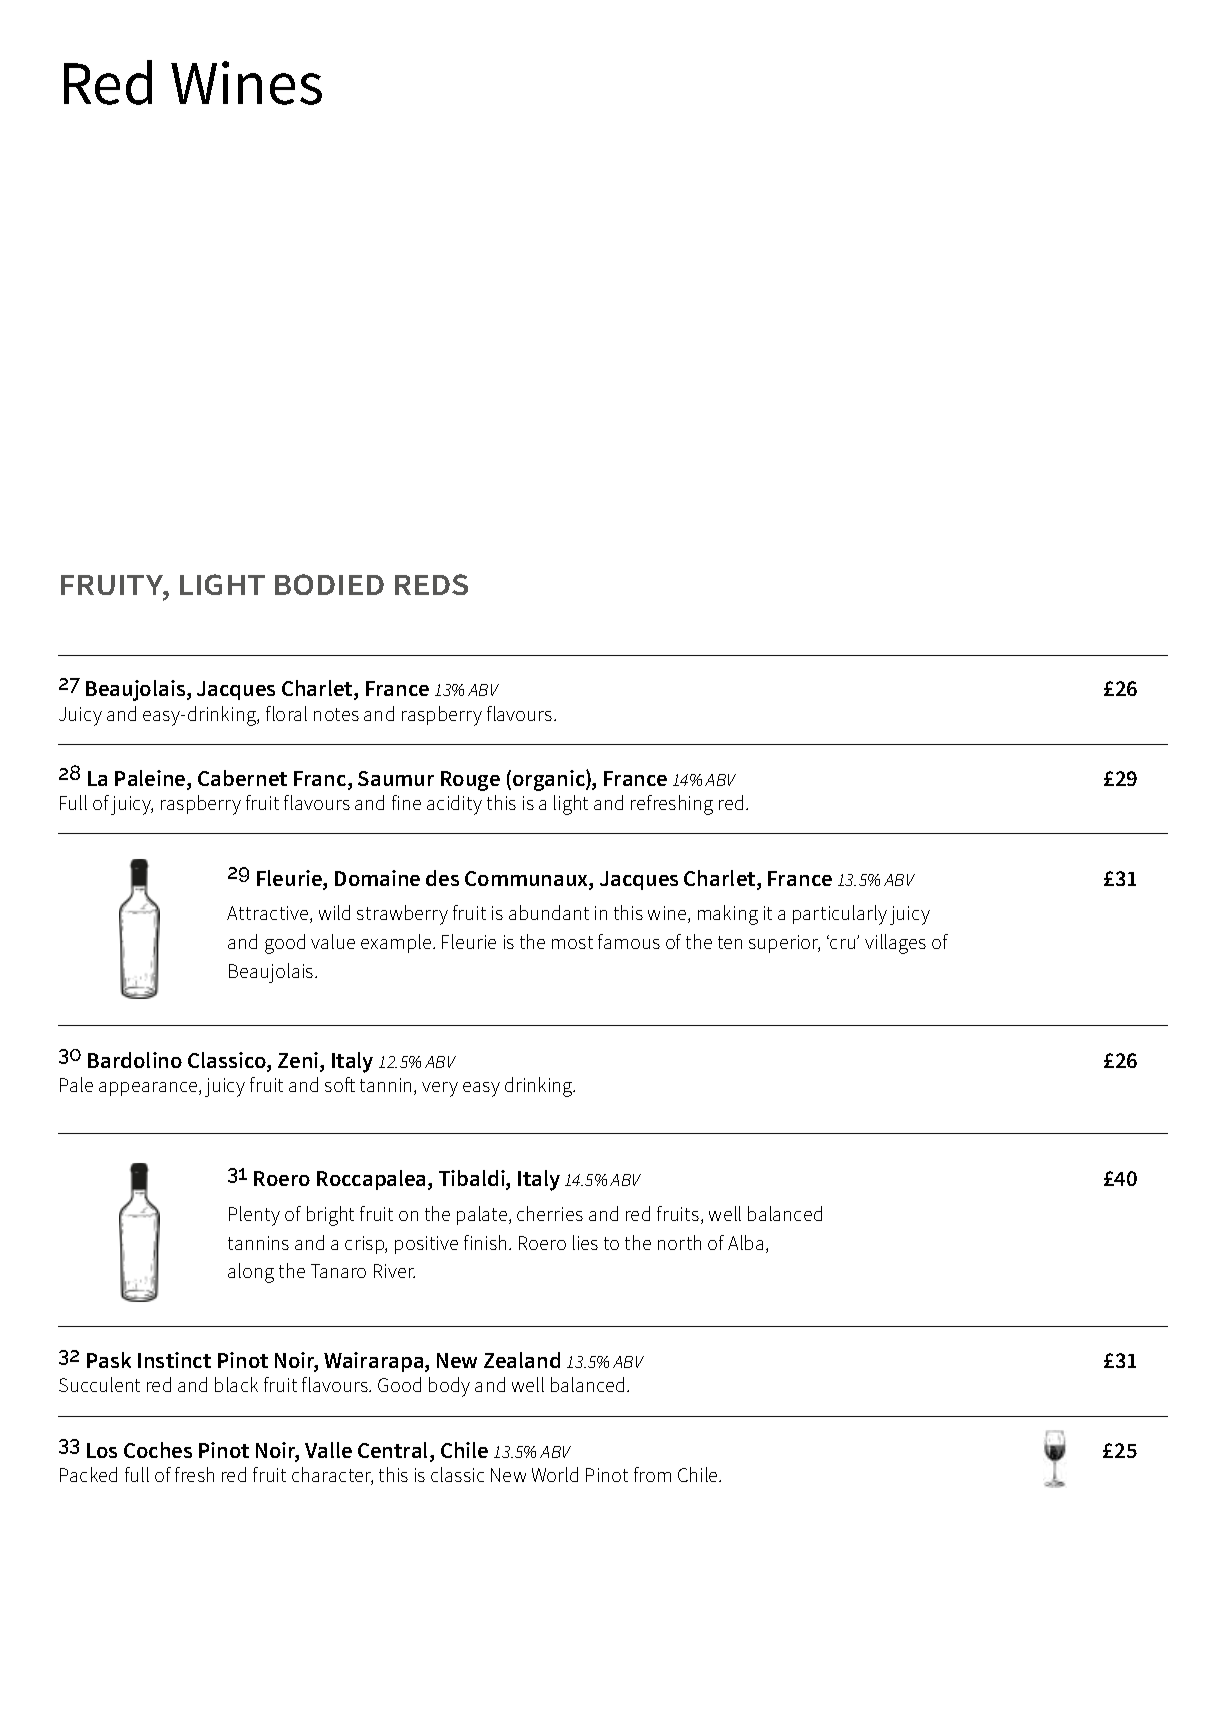 Image resolution: width=1226 pixels, height=1734 pixels. I want to click on from, so click(652, 1474).
